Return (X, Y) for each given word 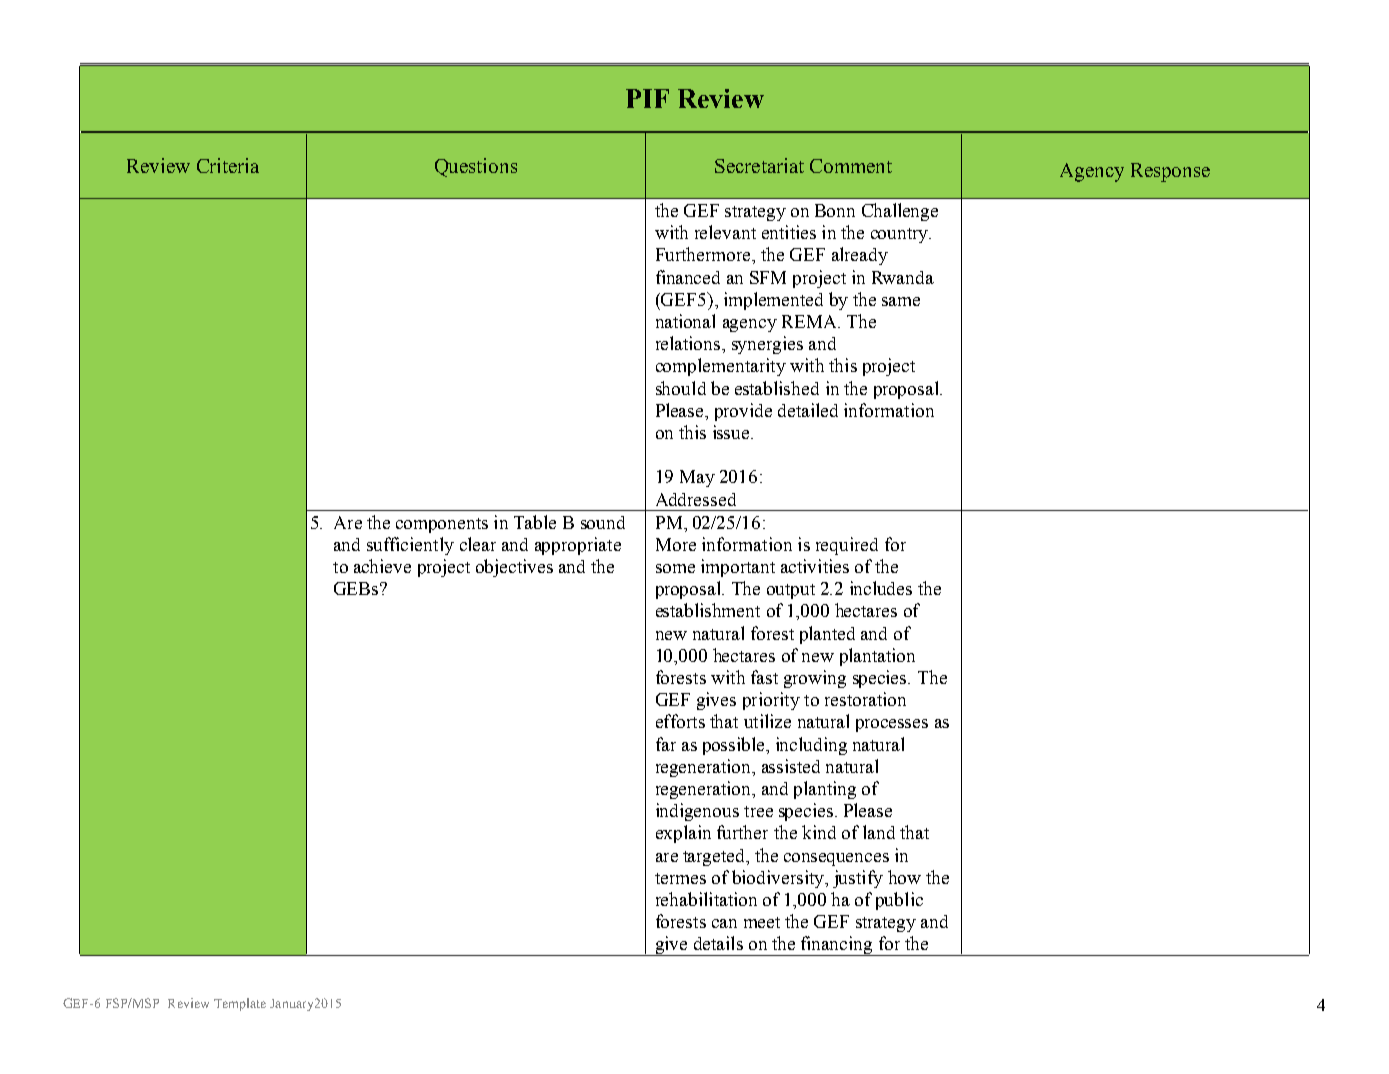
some (675, 568)
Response (1170, 172)
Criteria (228, 165)
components (442, 525)
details (718, 943)
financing (837, 946)
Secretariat (759, 165)
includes (881, 588)
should (681, 388)
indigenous (697, 812)
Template (240, 1004)
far (666, 744)
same (901, 301)
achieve (382, 566)
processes (892, 725)
